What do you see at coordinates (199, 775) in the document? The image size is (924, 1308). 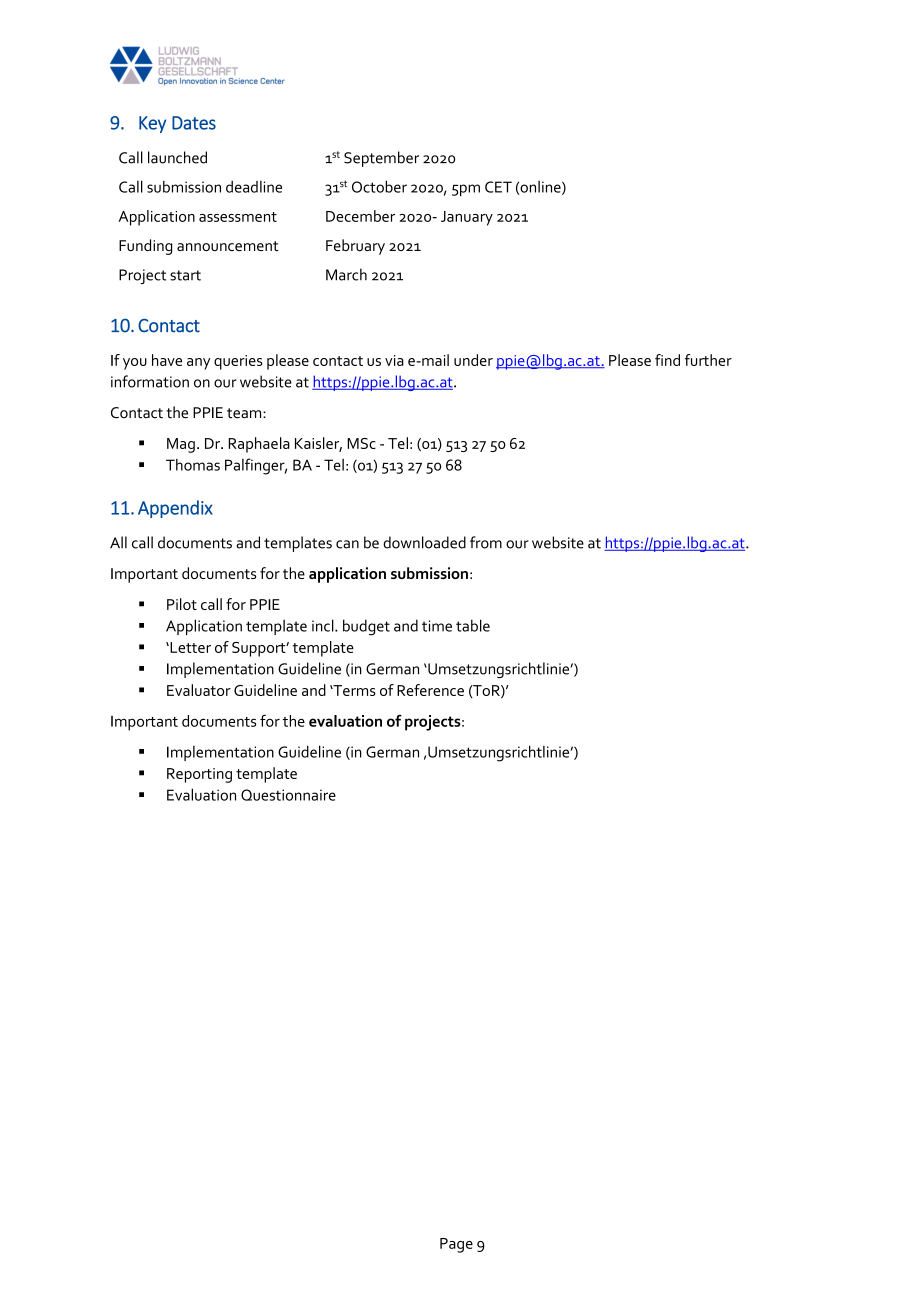 I see `Reporting` at bounding box center [199, 775].
